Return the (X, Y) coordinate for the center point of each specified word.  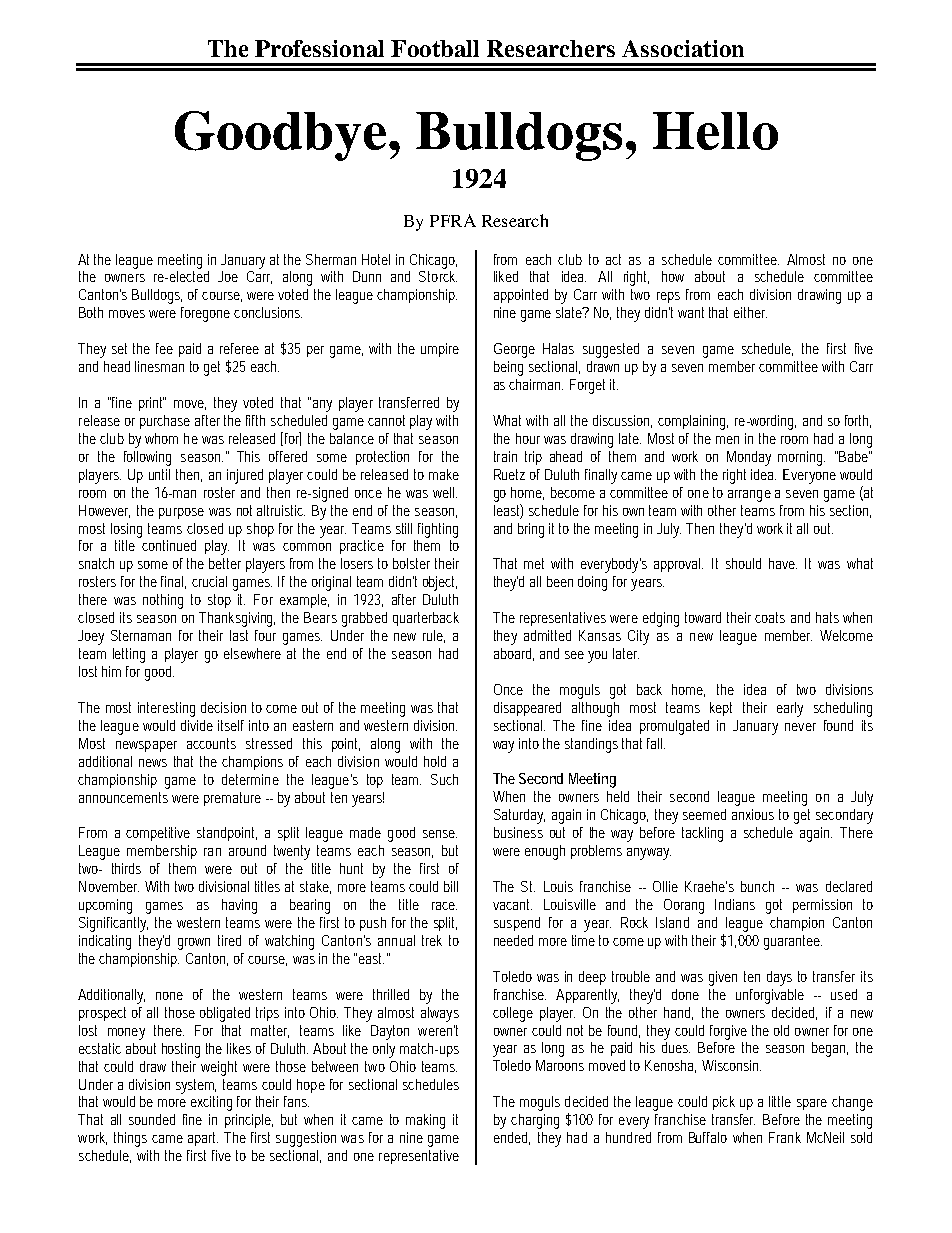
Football (435, 48)
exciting (211, 1103)
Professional (319, 48)
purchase (165, 422)
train (505, 456)
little (780, 1101)
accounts (211, 743)
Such (444, 779)
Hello (715, 131)
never (800, 727)
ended (512, 1138)
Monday (749, 458)
